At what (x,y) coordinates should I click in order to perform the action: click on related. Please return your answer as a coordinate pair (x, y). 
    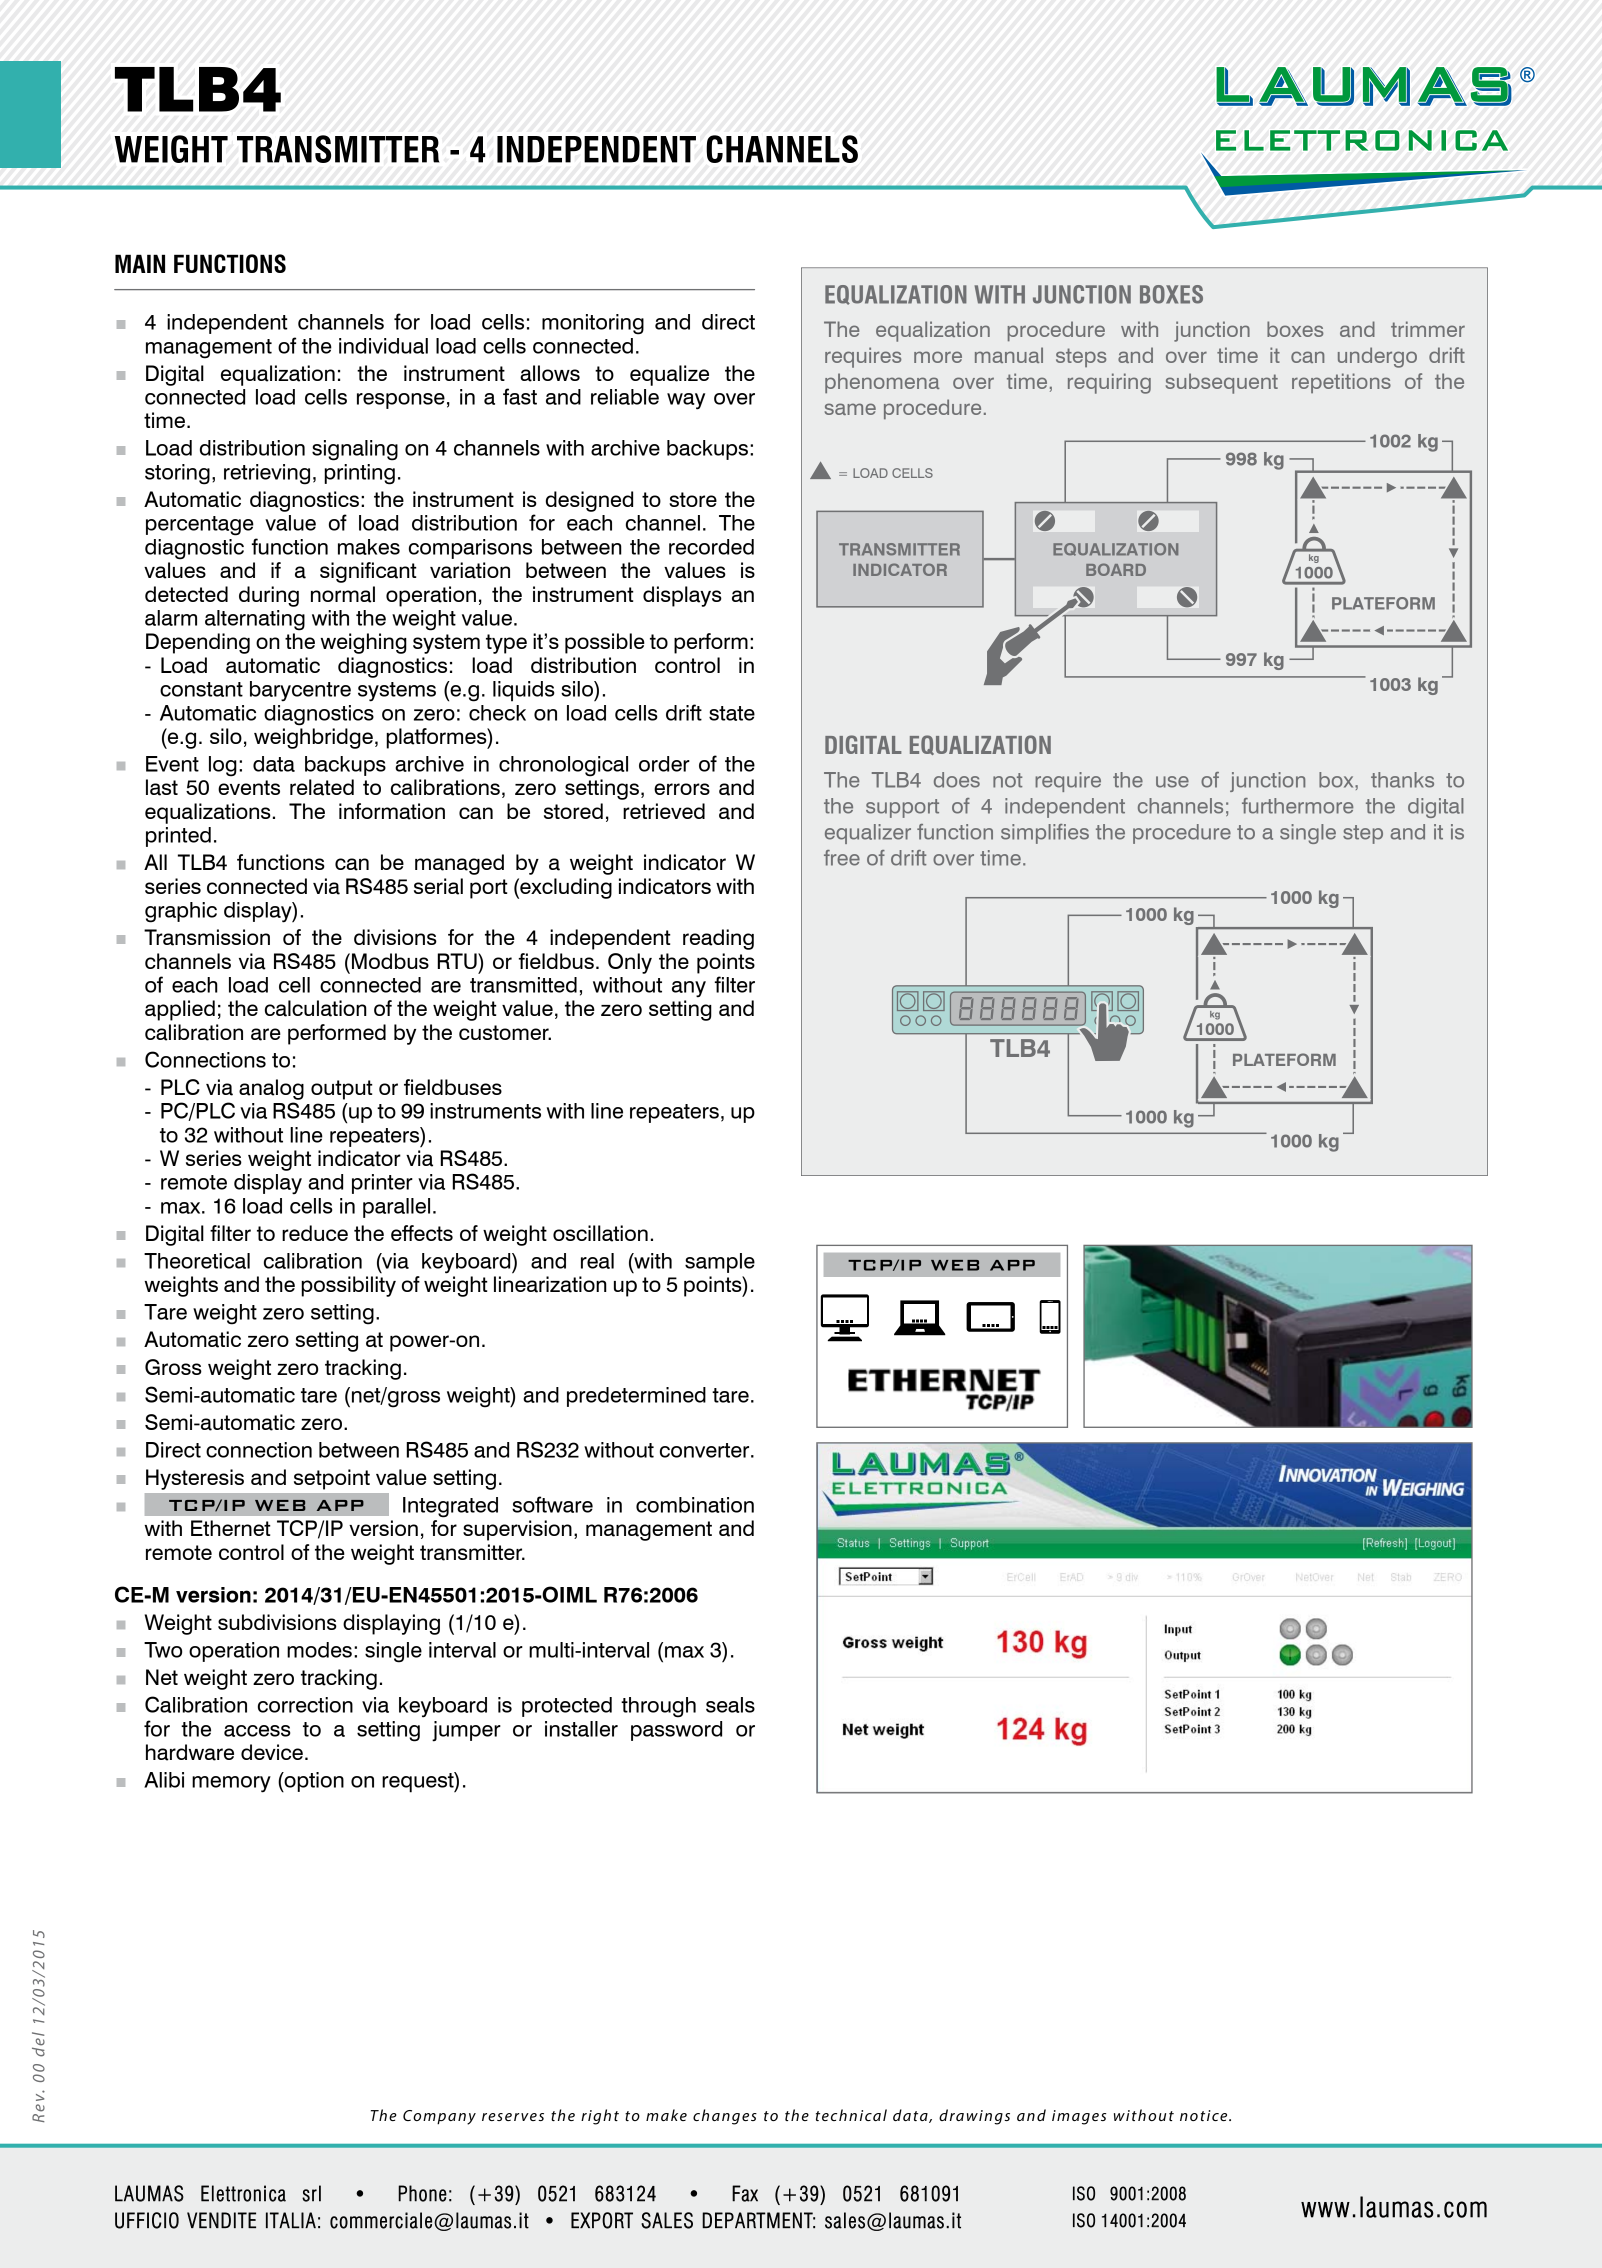
    Looking at the image, I should click on (322, 787).
